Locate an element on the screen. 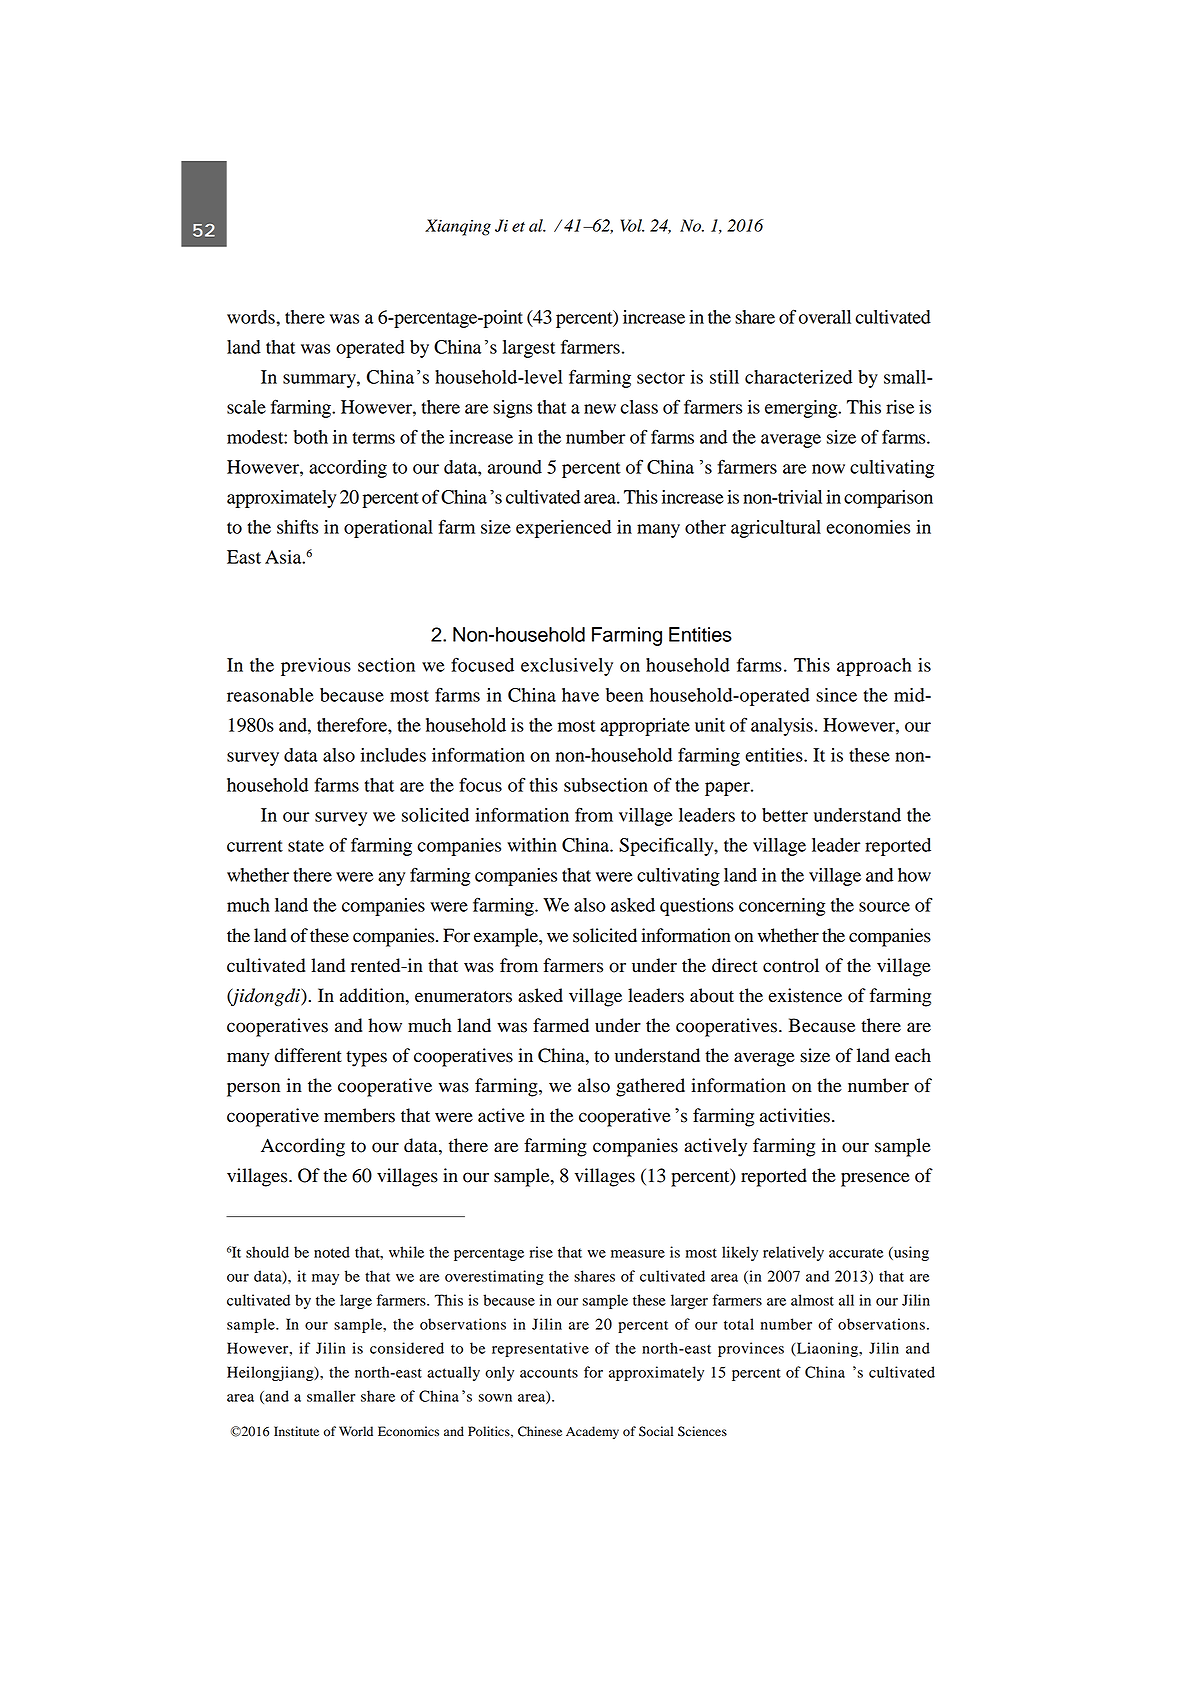 The image size is (1191, 1685). members is located at coordinates (359, 1115).
